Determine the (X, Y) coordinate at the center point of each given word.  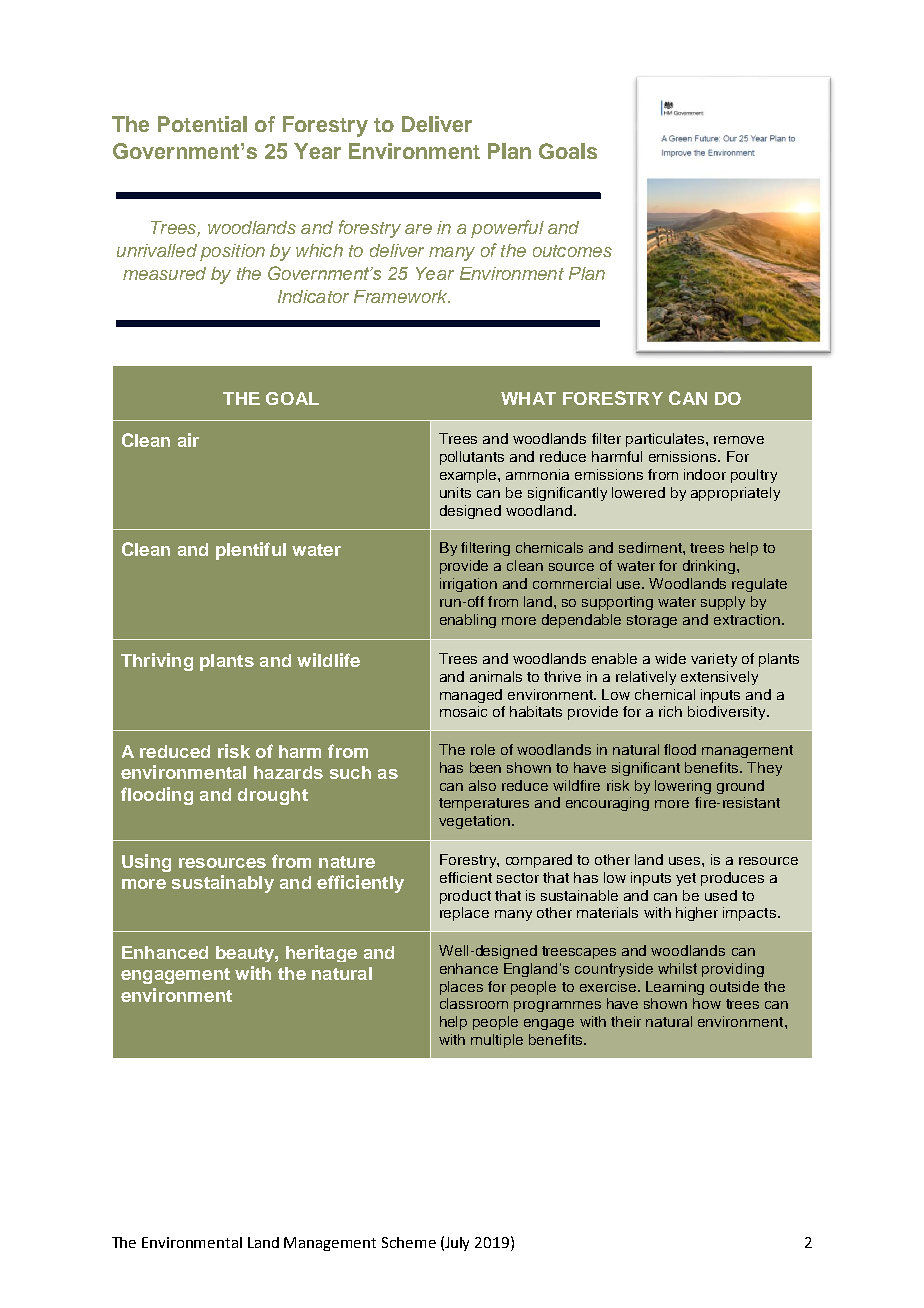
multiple (497, 1041)
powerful (507, 229)
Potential (202, 124)
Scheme (409, 1242)
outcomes (572, 251)
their (626, 1021)
